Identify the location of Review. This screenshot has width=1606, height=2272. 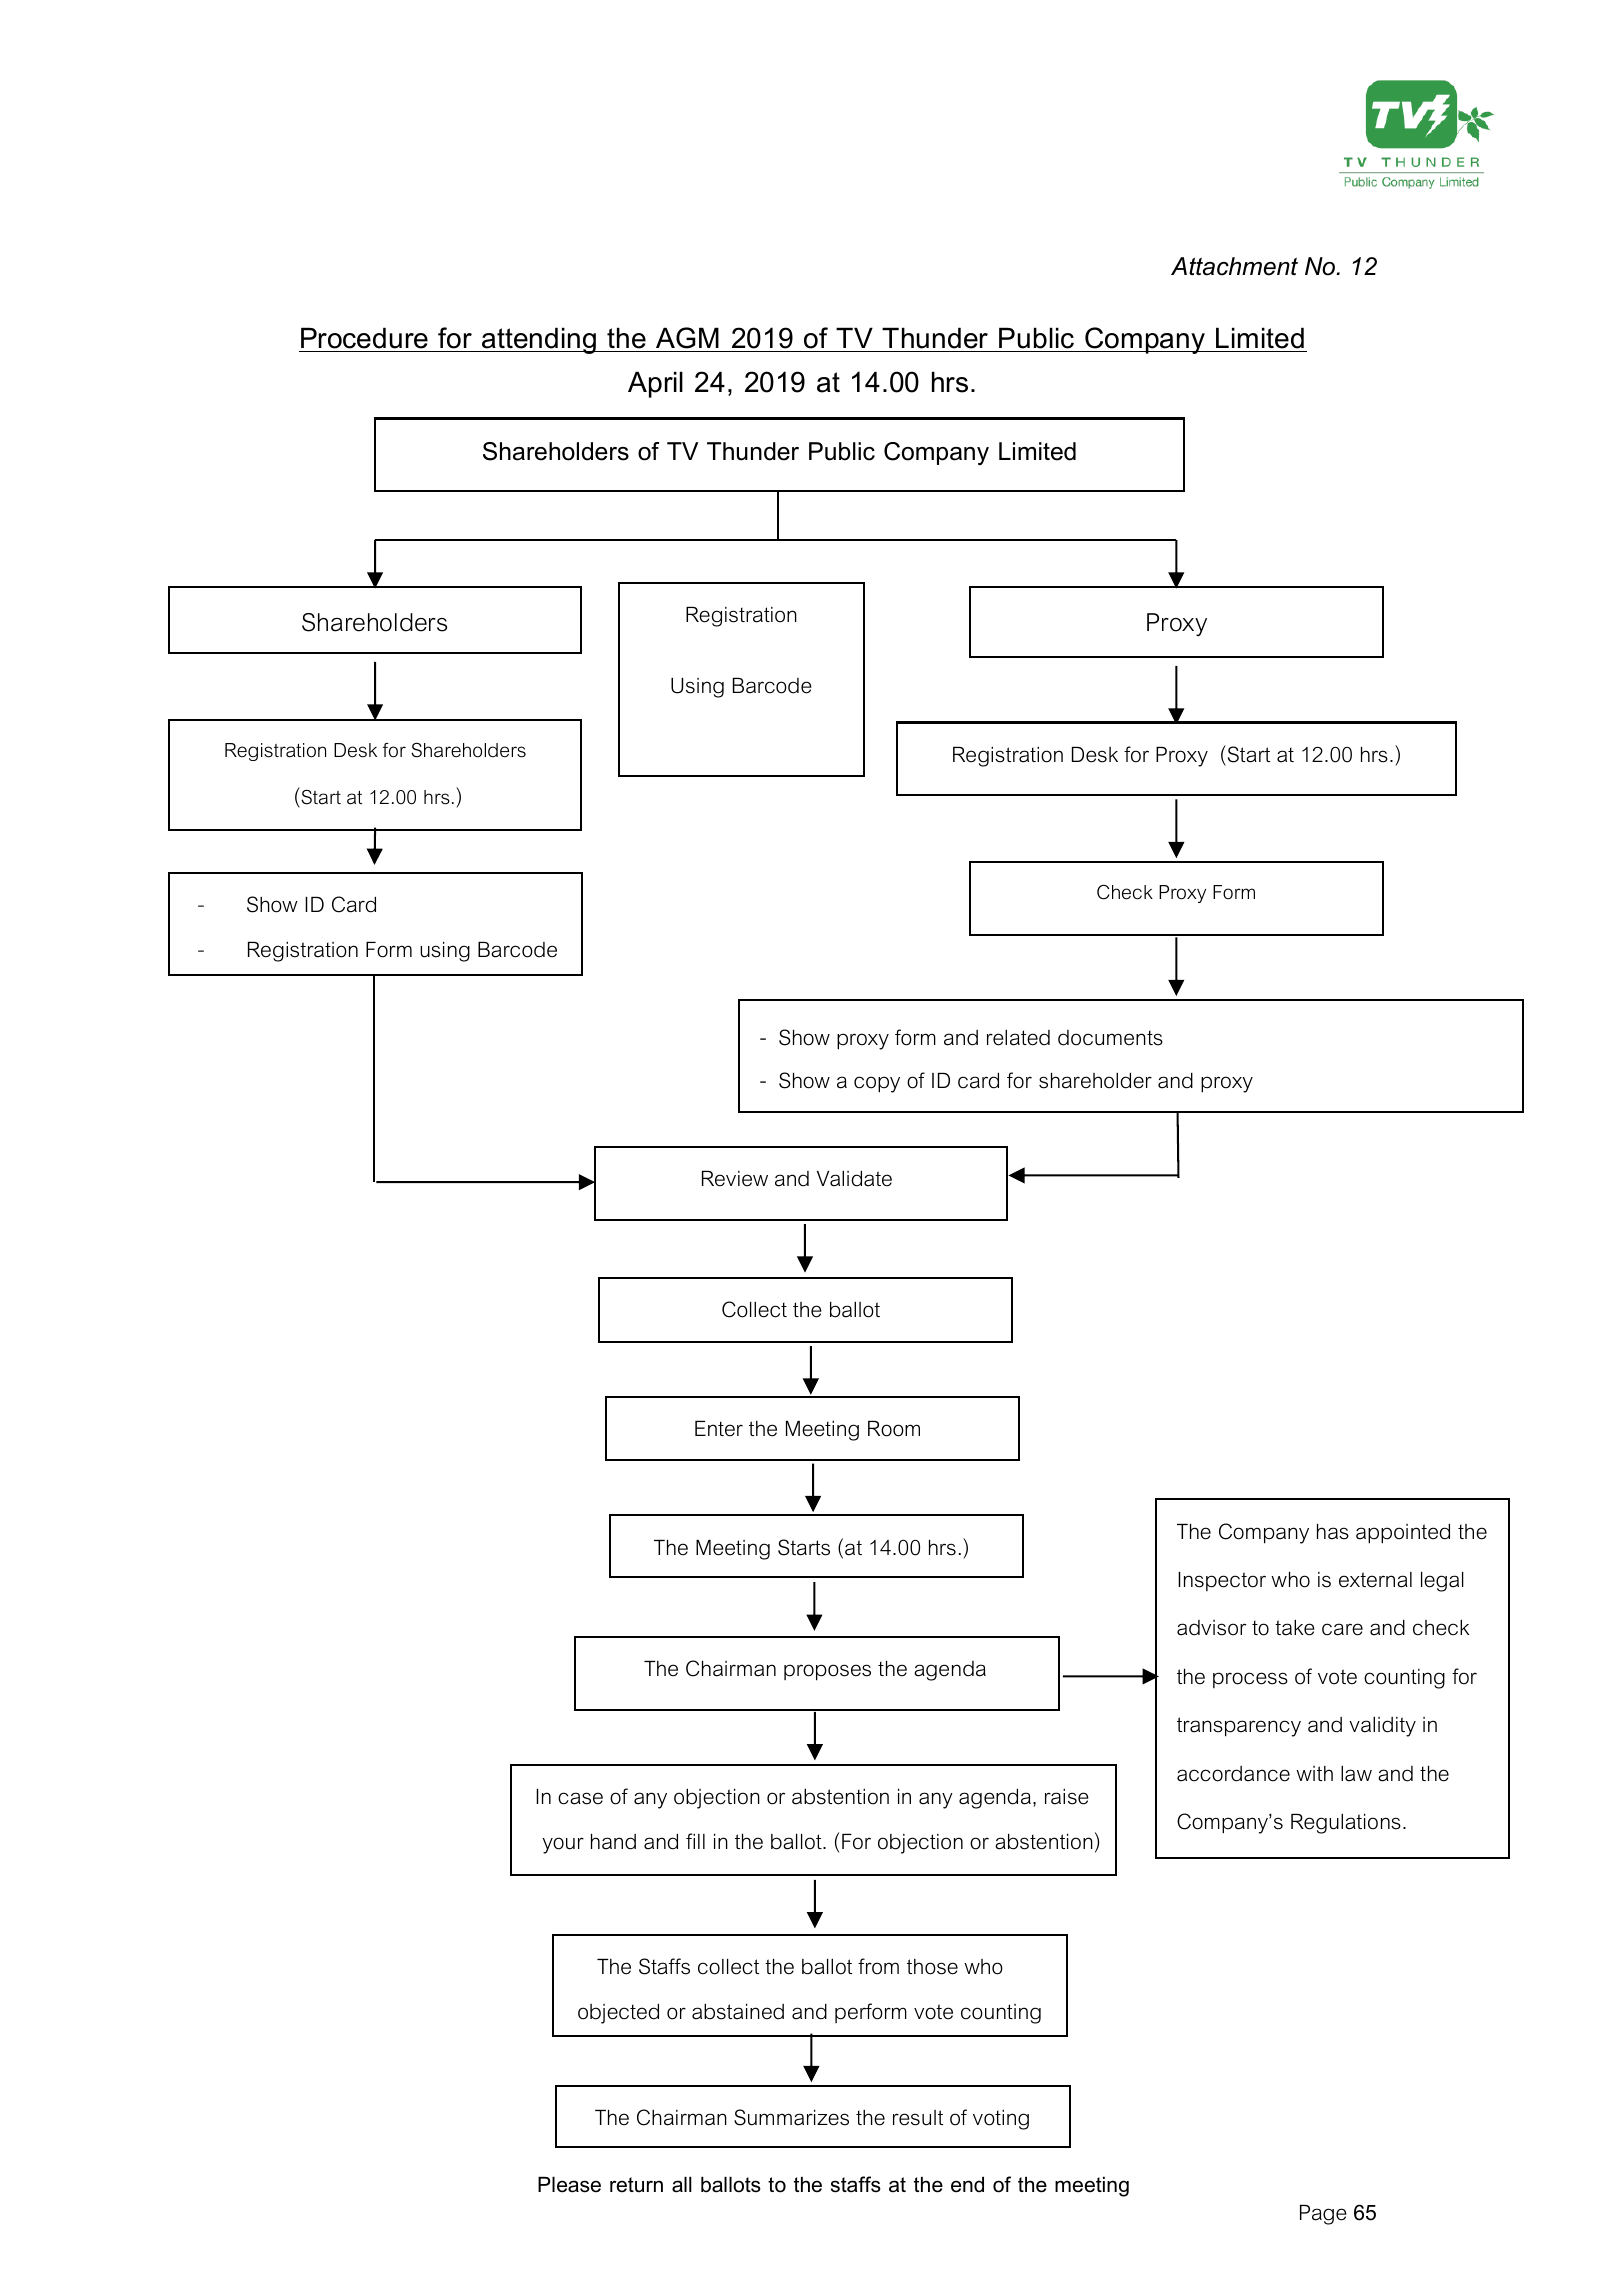
(735, 1179).
